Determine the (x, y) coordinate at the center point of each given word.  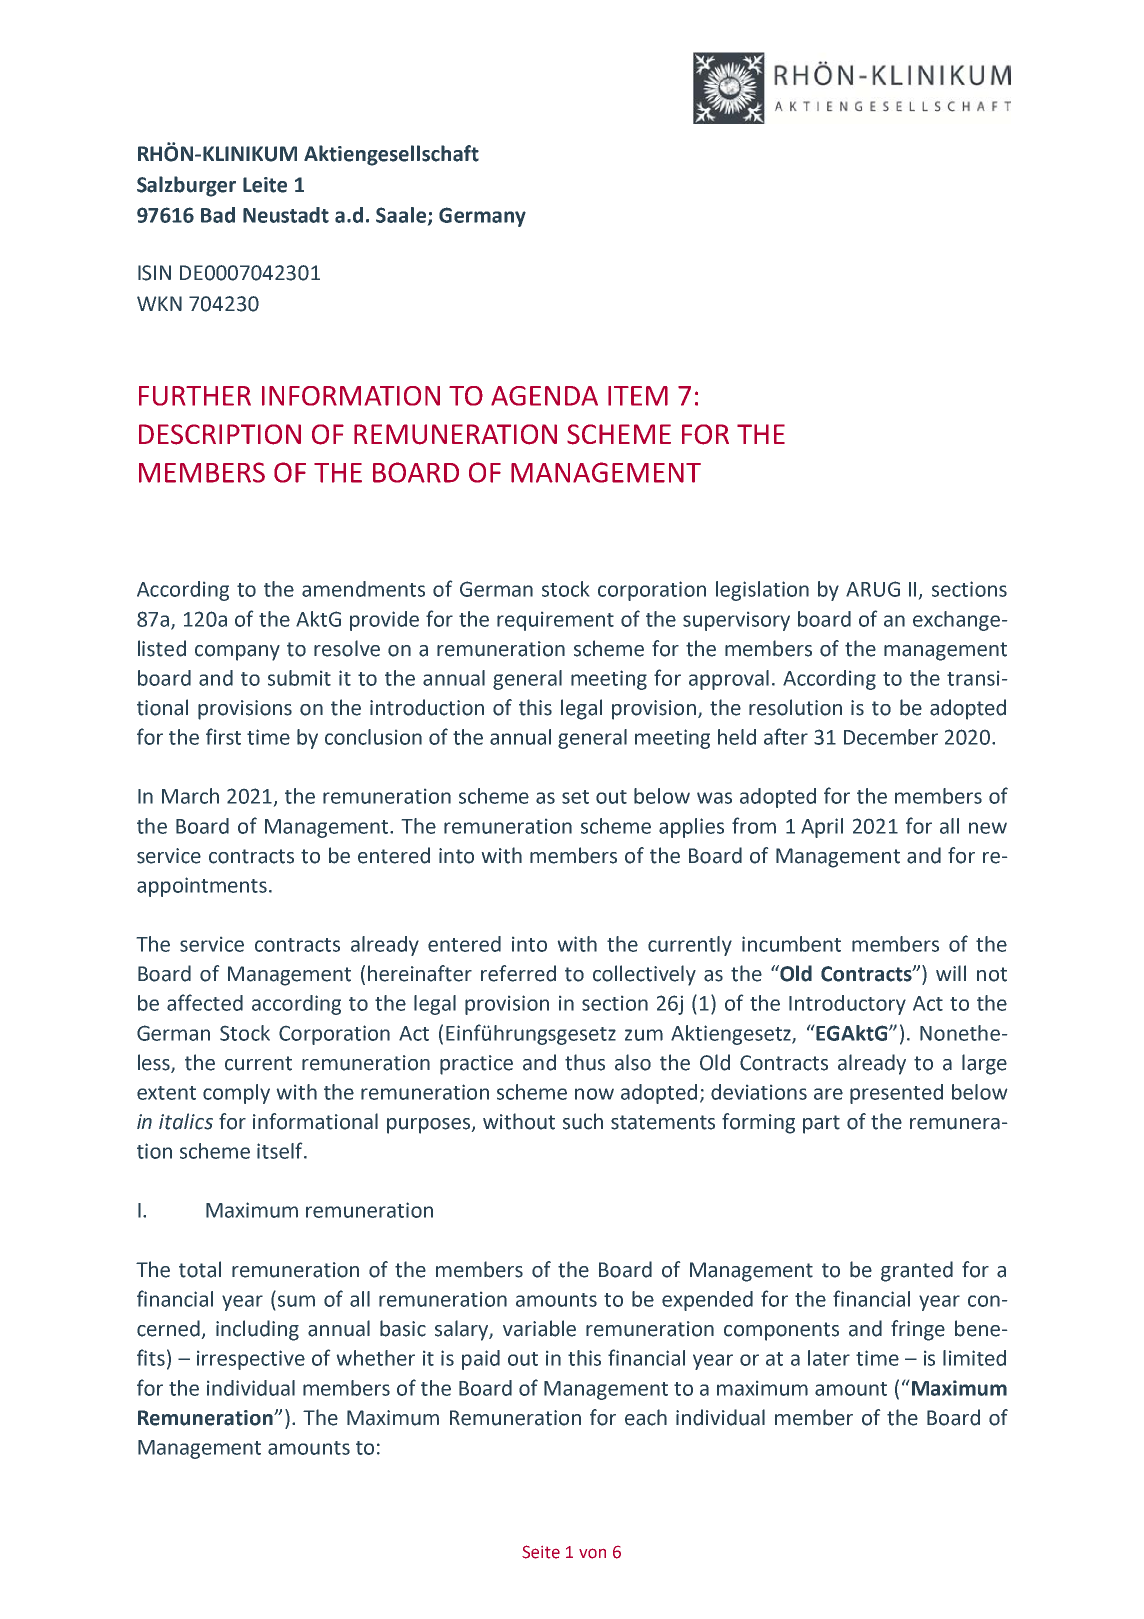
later (829, 1358)
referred (518, 973)
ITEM (638, 396)
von (592, 1553)
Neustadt (286, 215)
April (822, 828)
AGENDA (544, 396)
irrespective (251, 1360)
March (190, 796)
